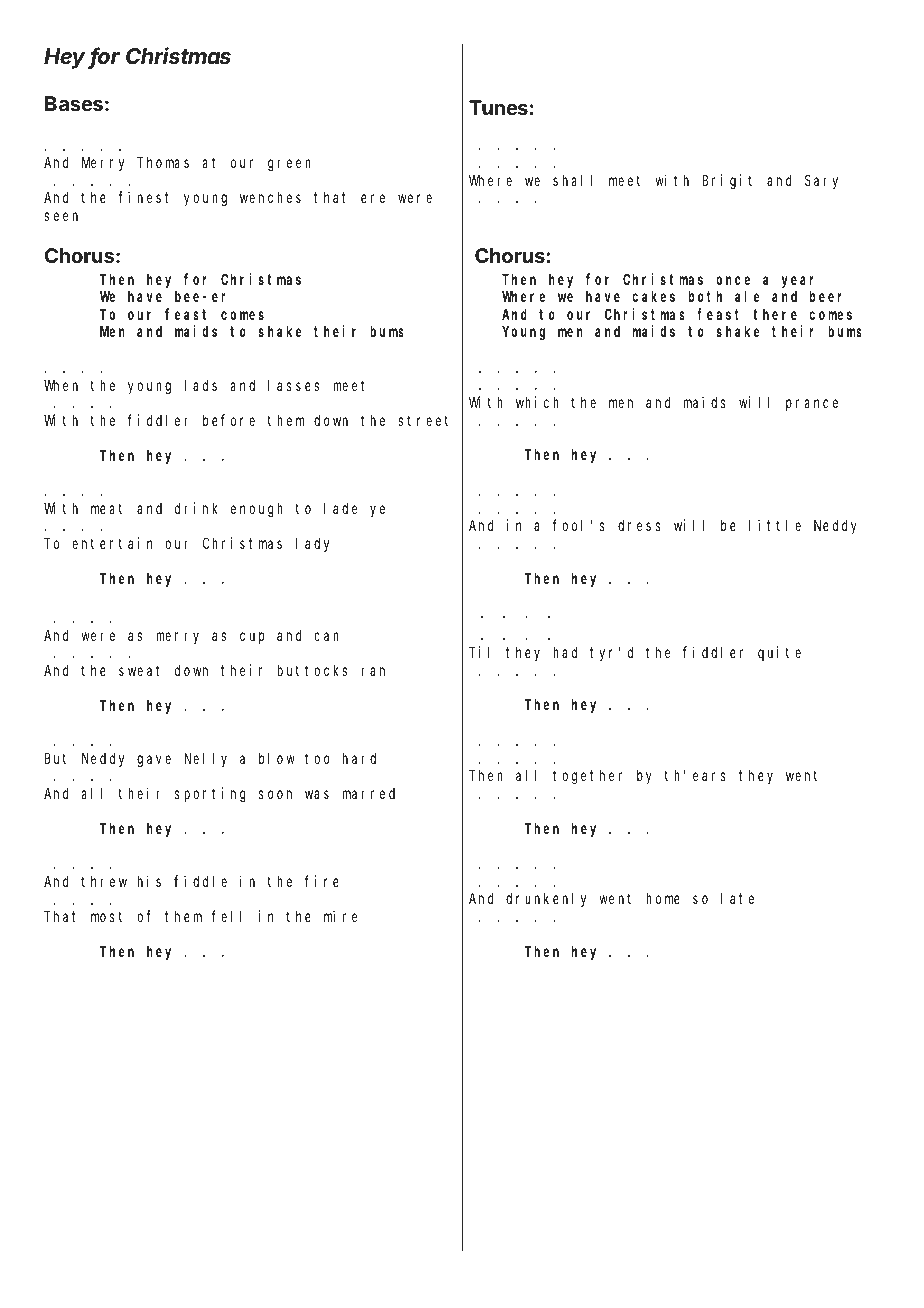  Describe the element at coordinates (779, 653) in the screenshot. I see `quite` at that location.
